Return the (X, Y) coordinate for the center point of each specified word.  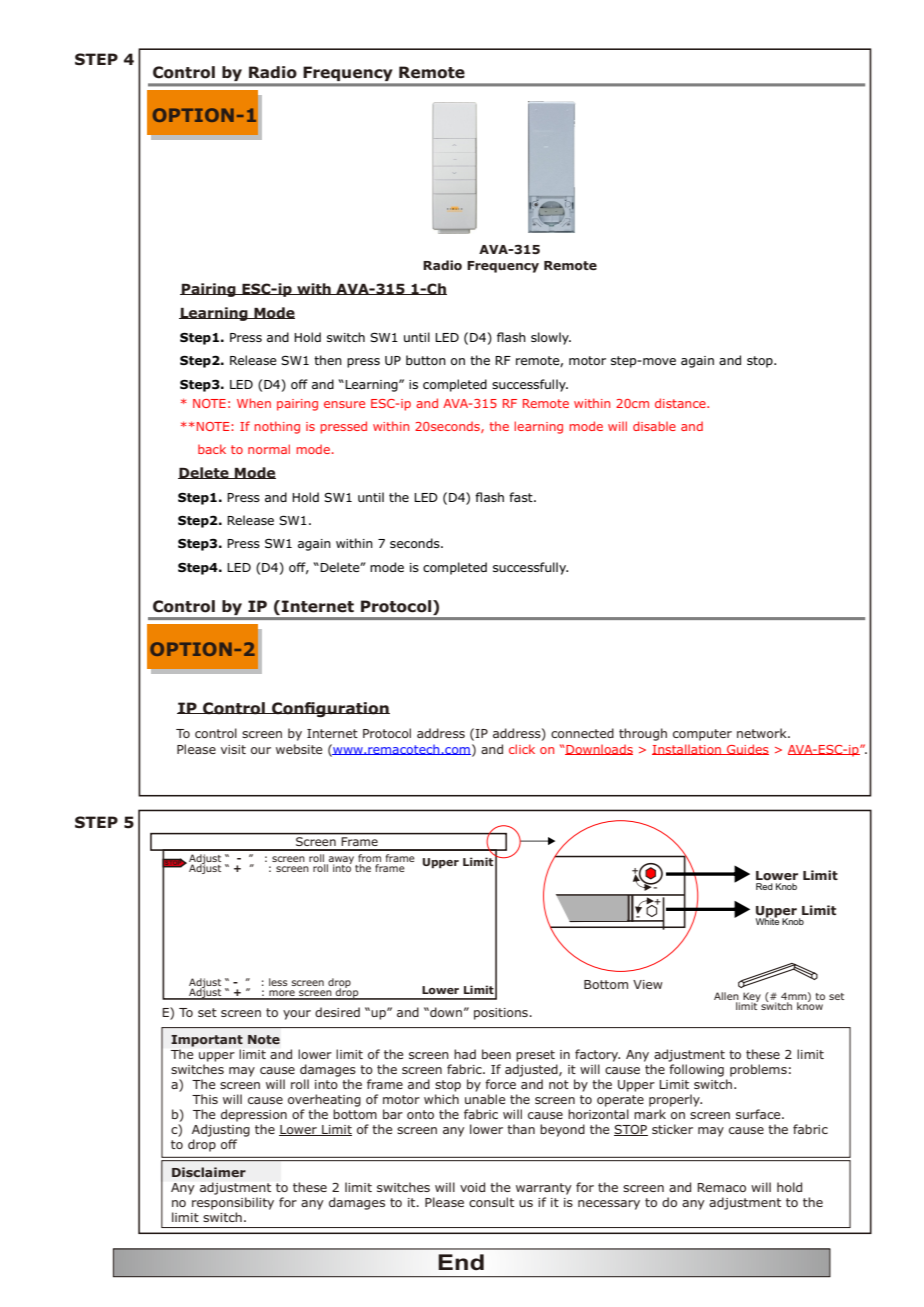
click (522, 749)
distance (681, 403)
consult (491, 1202)
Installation (688, 749)
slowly (551, 338)
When (254, 403)
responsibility (233, 1203)
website (299, 749)
